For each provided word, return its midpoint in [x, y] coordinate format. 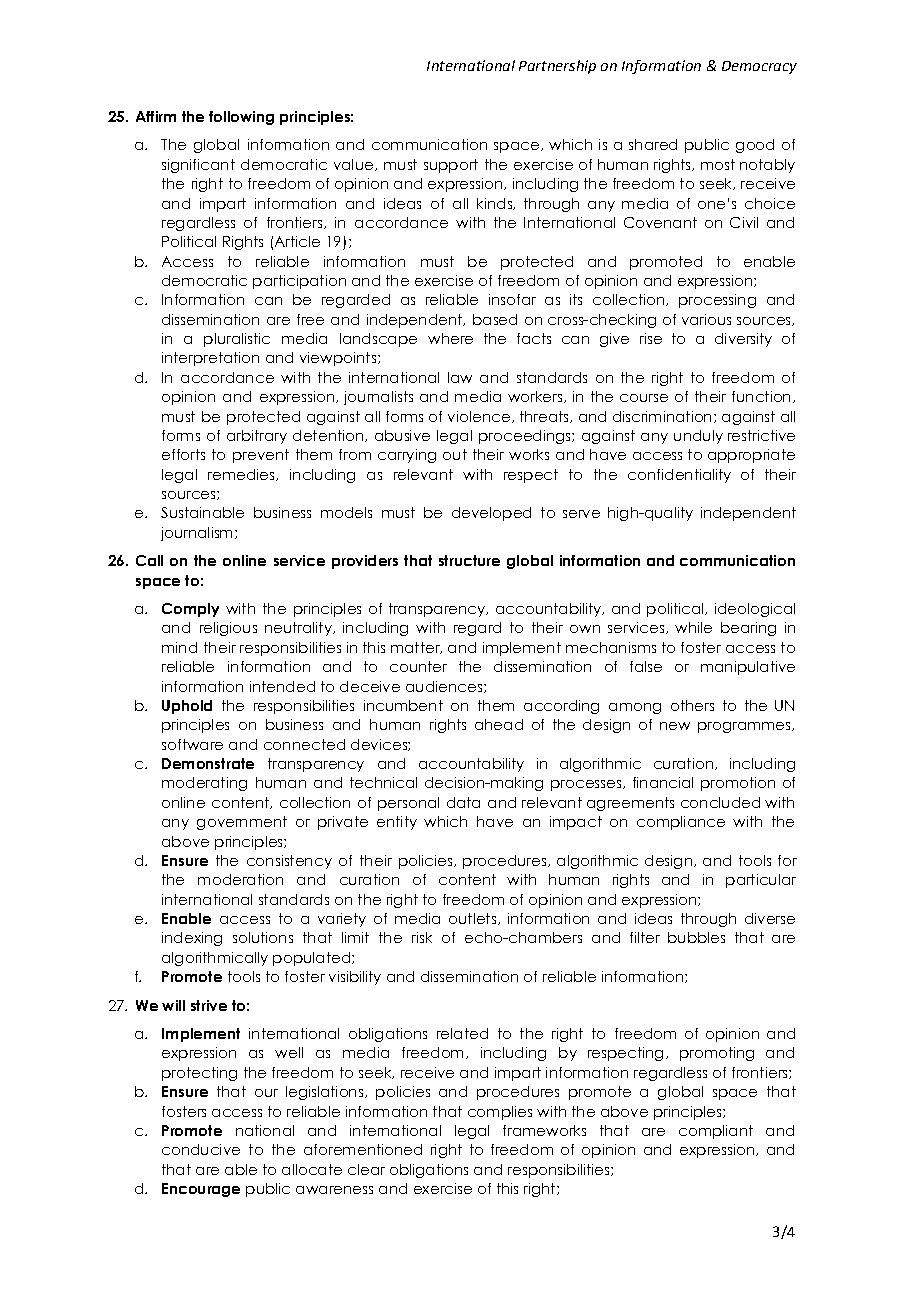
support [451, 166]
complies [500, 1113]
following [241, 118]
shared [653, 144]
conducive [201, 1149]
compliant [716, 1132]
